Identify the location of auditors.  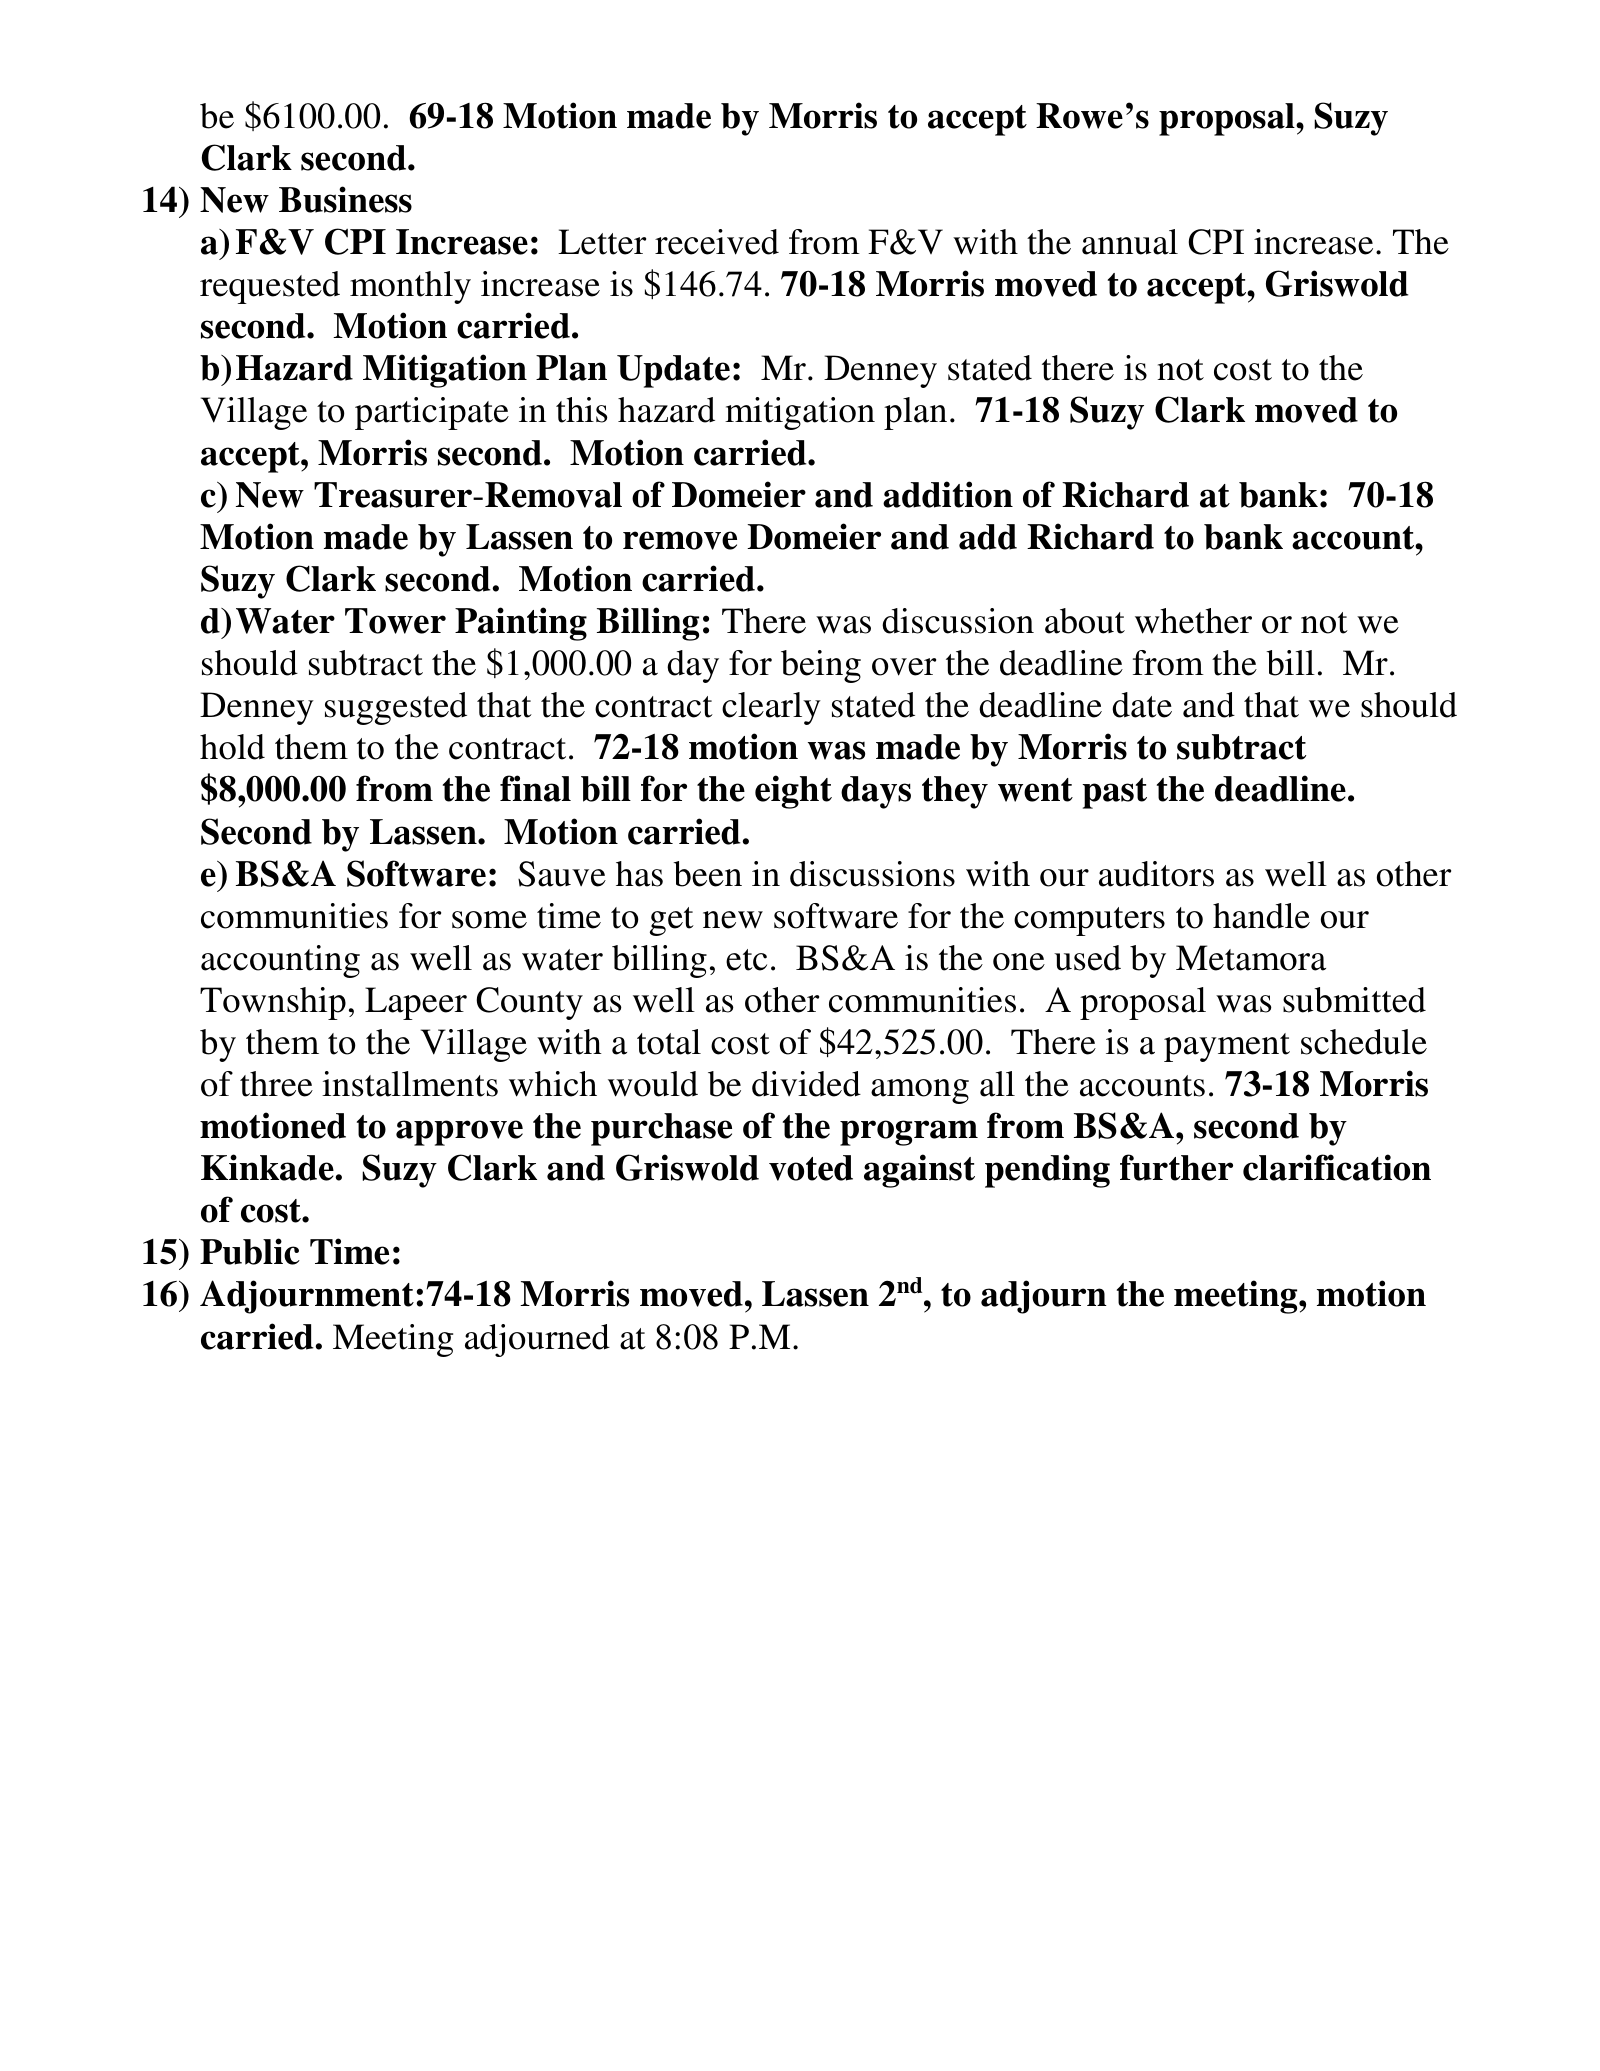
(1156, 874).
